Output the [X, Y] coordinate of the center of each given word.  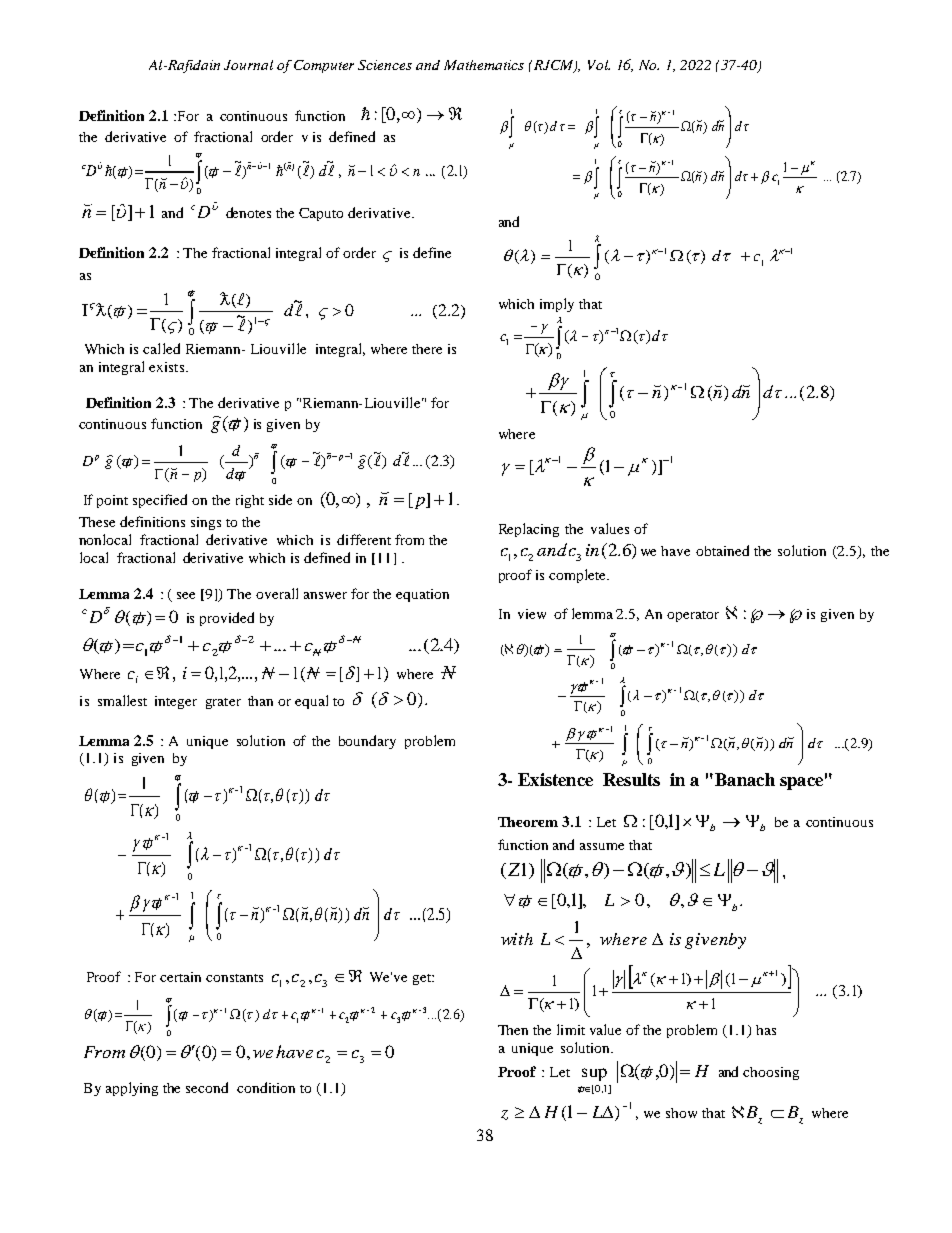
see [186, 595]
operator [693, 616]
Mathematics [484, 65]
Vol [599, 65]
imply [557, 305]
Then [513, 1030]
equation [422, 595]
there [427, 349]
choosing [771, 1073]
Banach [745, 779]
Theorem [528, 822]
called [161, 348]
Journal [248, 65]
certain [180, 977]
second [207, 1087]
